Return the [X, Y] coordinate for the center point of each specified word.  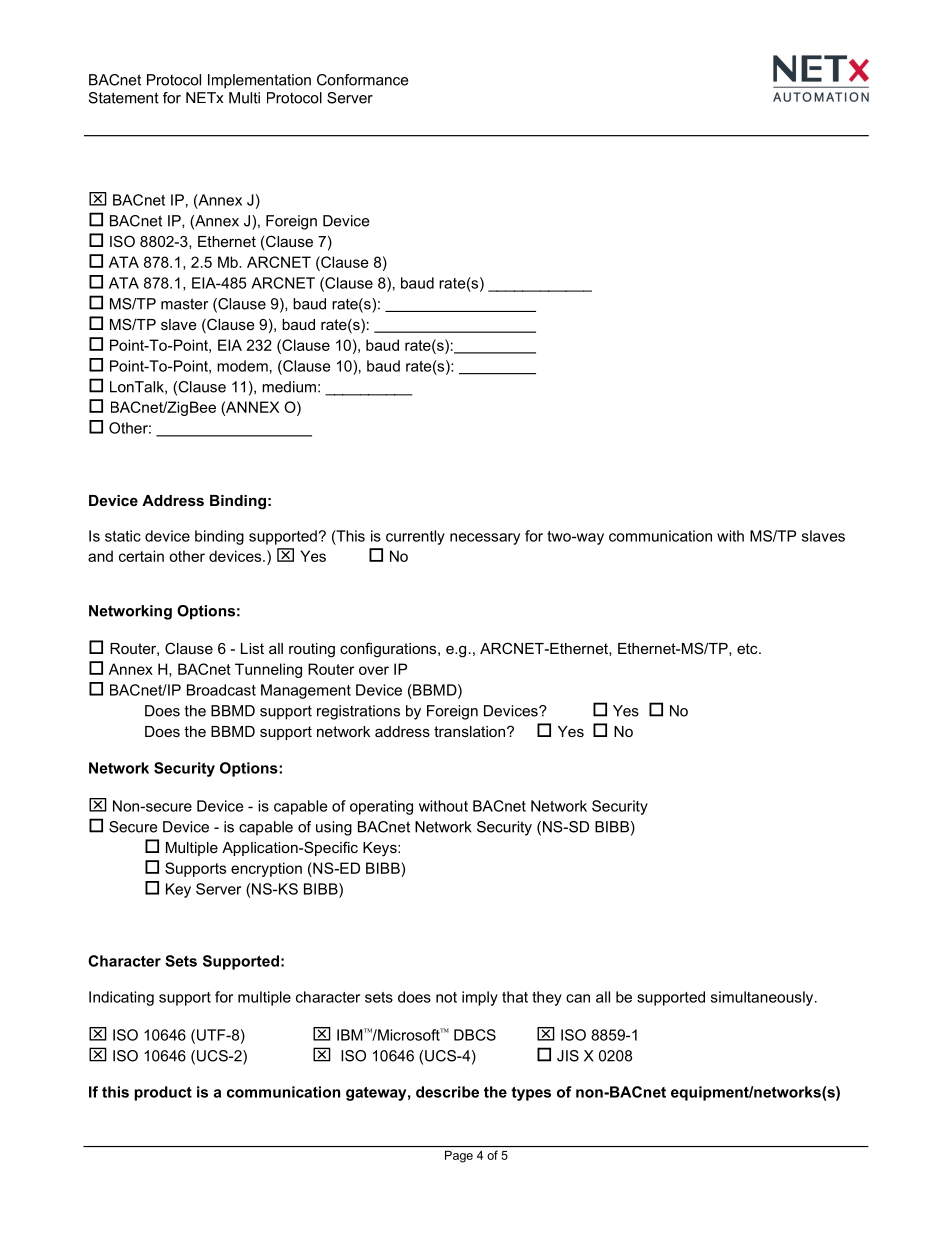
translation [469, 731]
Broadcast [221, 690]
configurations [389, 650]
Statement [124, 98]
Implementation [259, 81]
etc [748, 648]
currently [415, 537]
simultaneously [763, 998]
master [184, 304]
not [446, 997]
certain [141, 556]
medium [289, 387]
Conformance [362, 80]
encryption [266, 869]
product [163, 1093]
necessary [485, 539]
